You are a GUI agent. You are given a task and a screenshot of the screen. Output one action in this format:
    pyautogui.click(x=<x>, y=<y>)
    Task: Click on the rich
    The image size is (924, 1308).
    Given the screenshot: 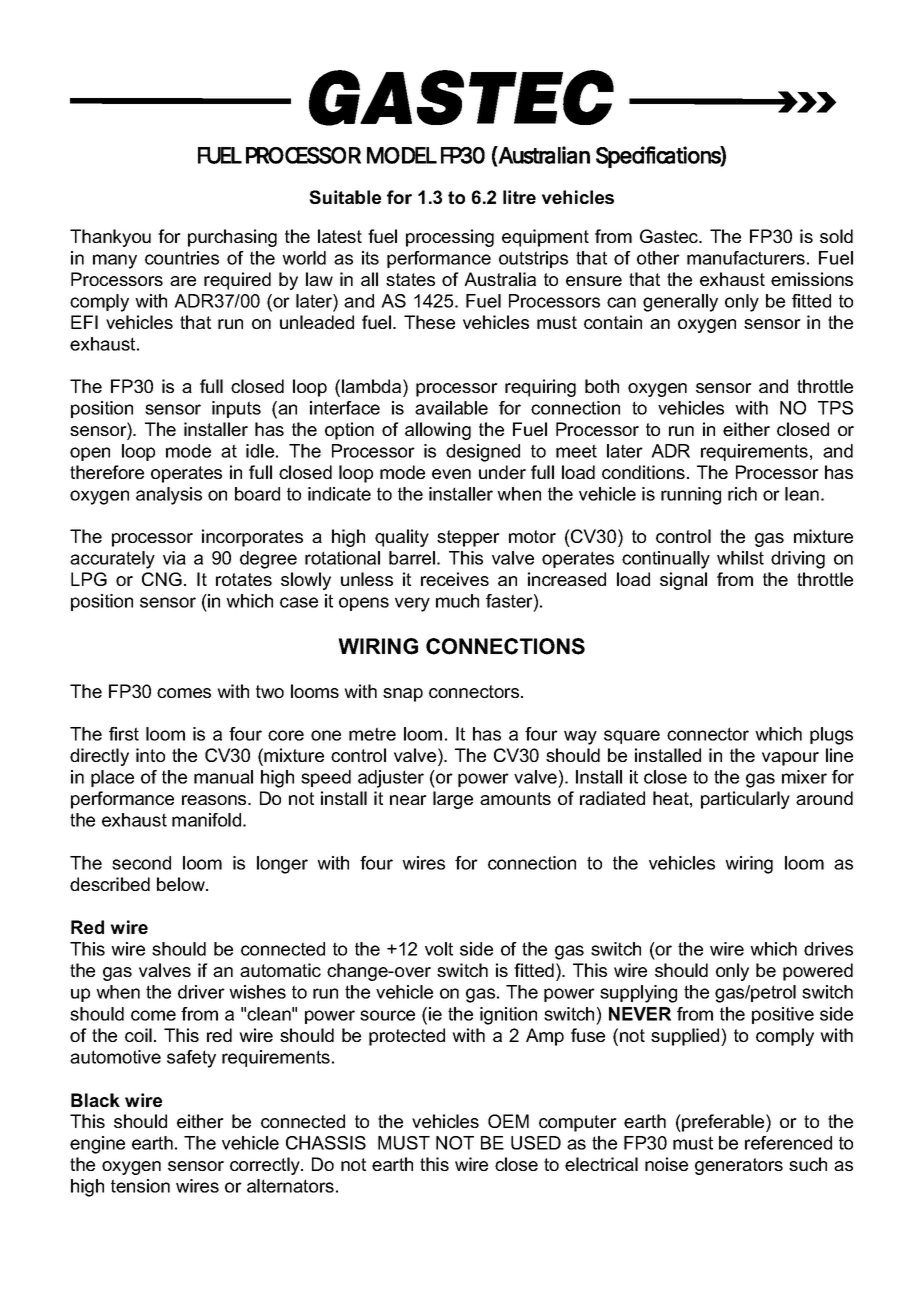 What is the action you would take?
    pyautogui.click(x=742, y=494)
